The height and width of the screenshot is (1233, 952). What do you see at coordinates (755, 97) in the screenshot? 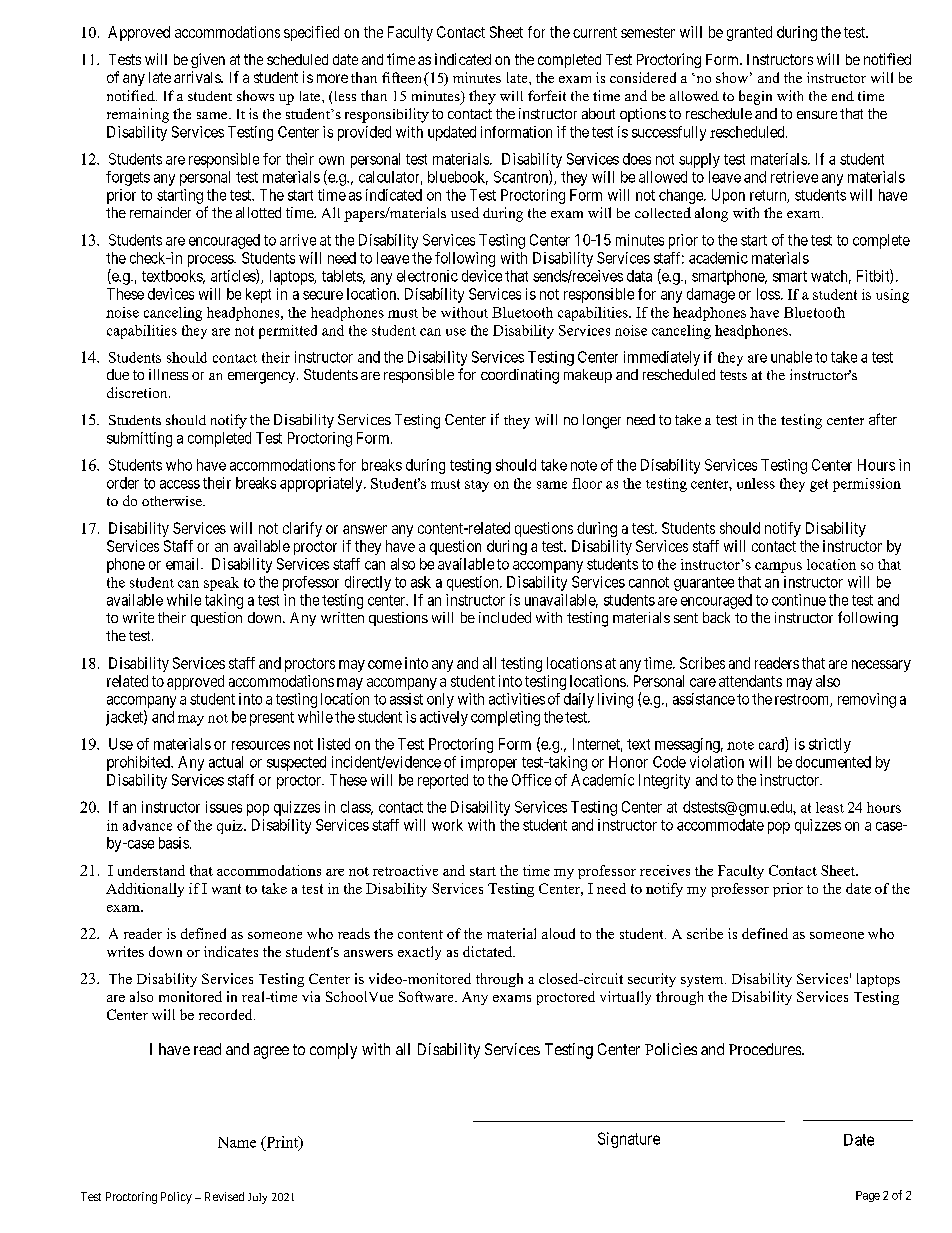
I see `begin` at bounding box center [755, 97].
